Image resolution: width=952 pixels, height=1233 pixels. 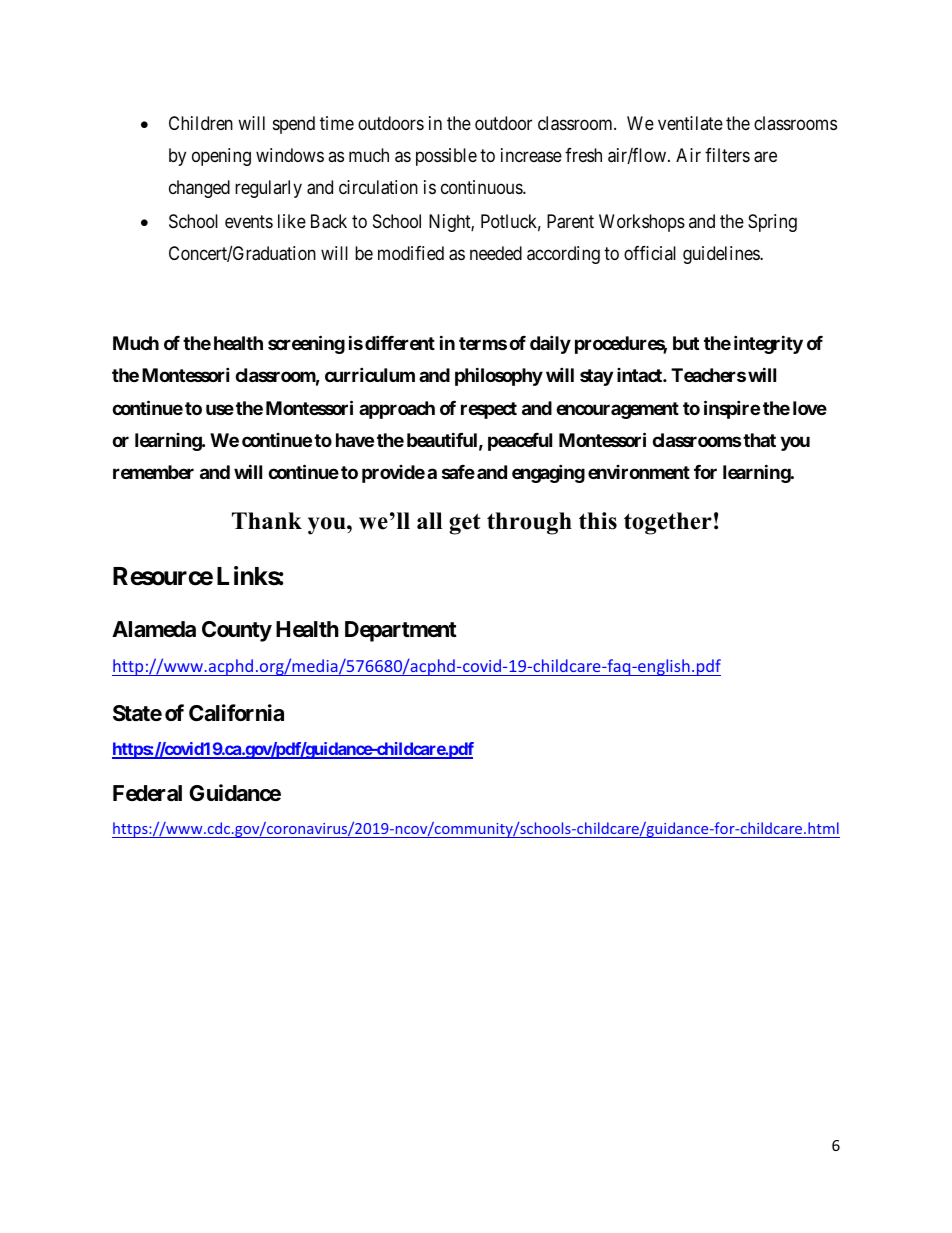 What do you see at coordinates (686, 343) in the page?
I see `but` at bounding box center [686, 343].
